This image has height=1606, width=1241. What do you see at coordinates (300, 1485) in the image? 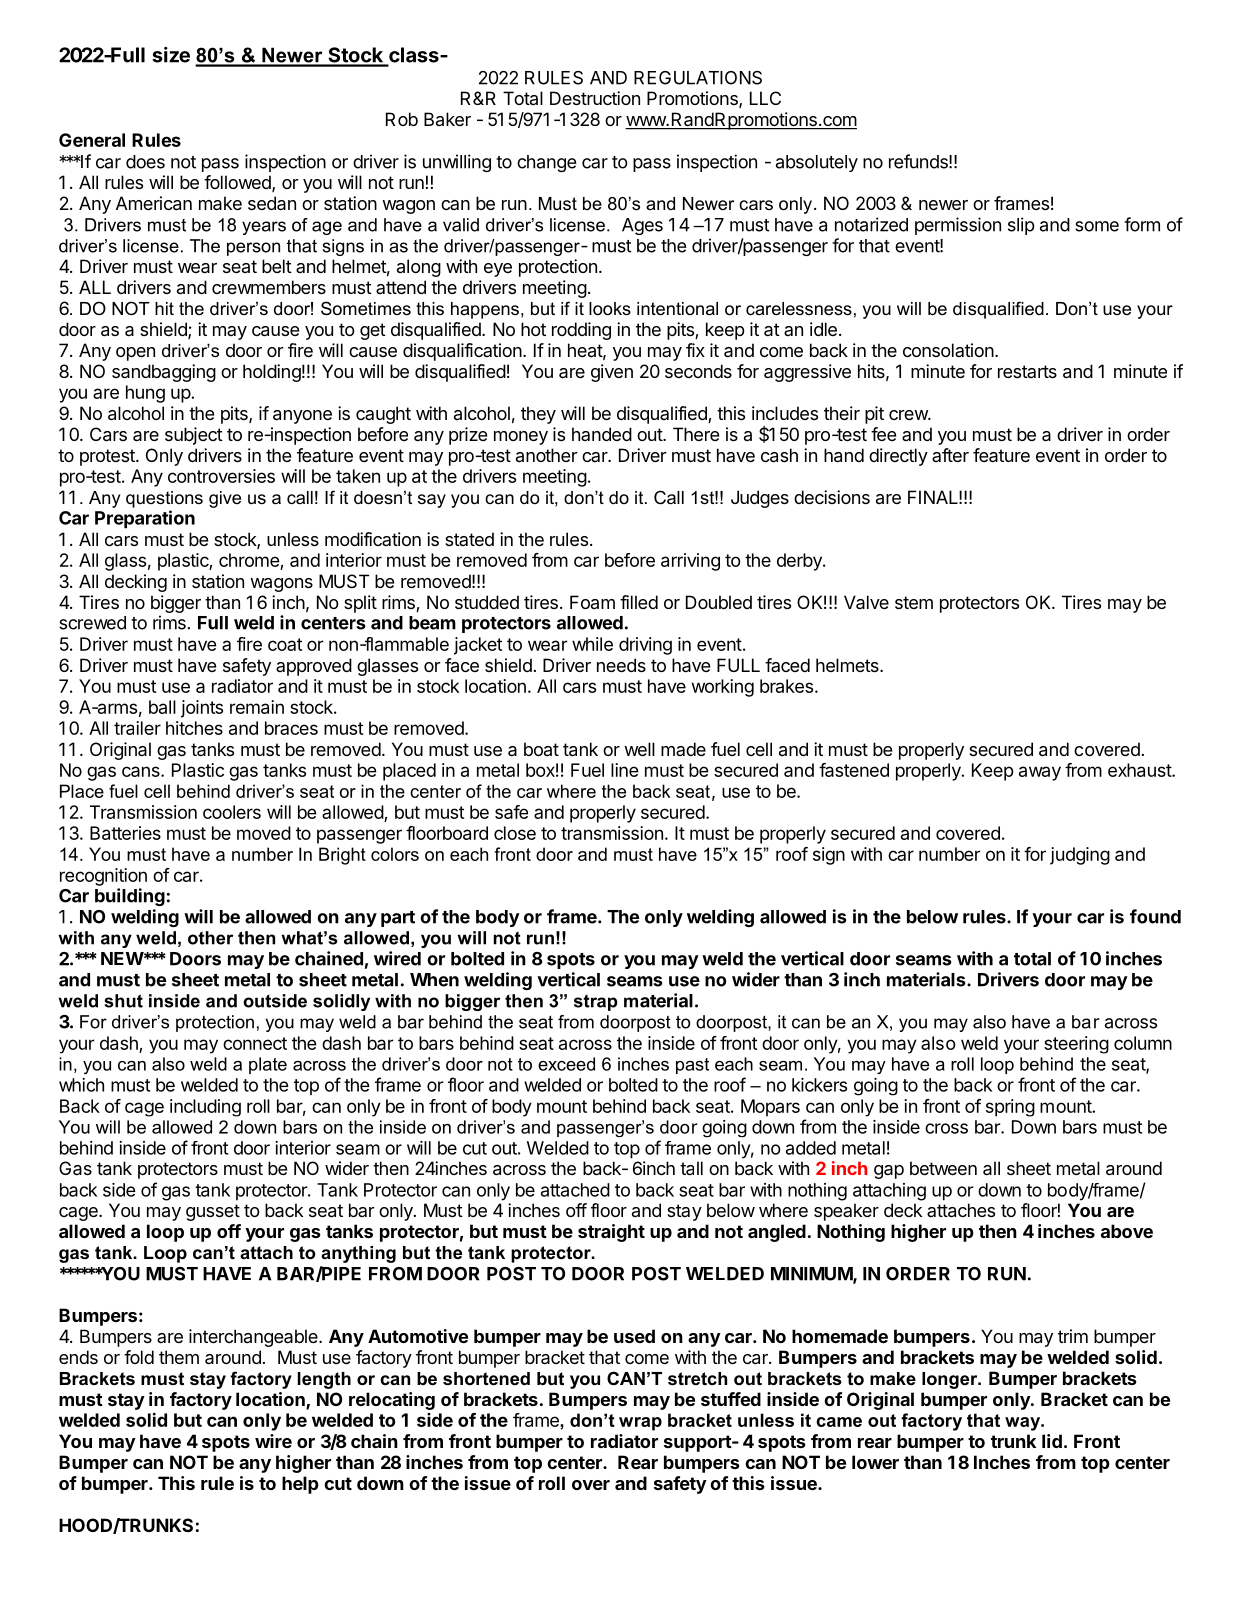
I see `help` at bounding box center [300, 1485].
